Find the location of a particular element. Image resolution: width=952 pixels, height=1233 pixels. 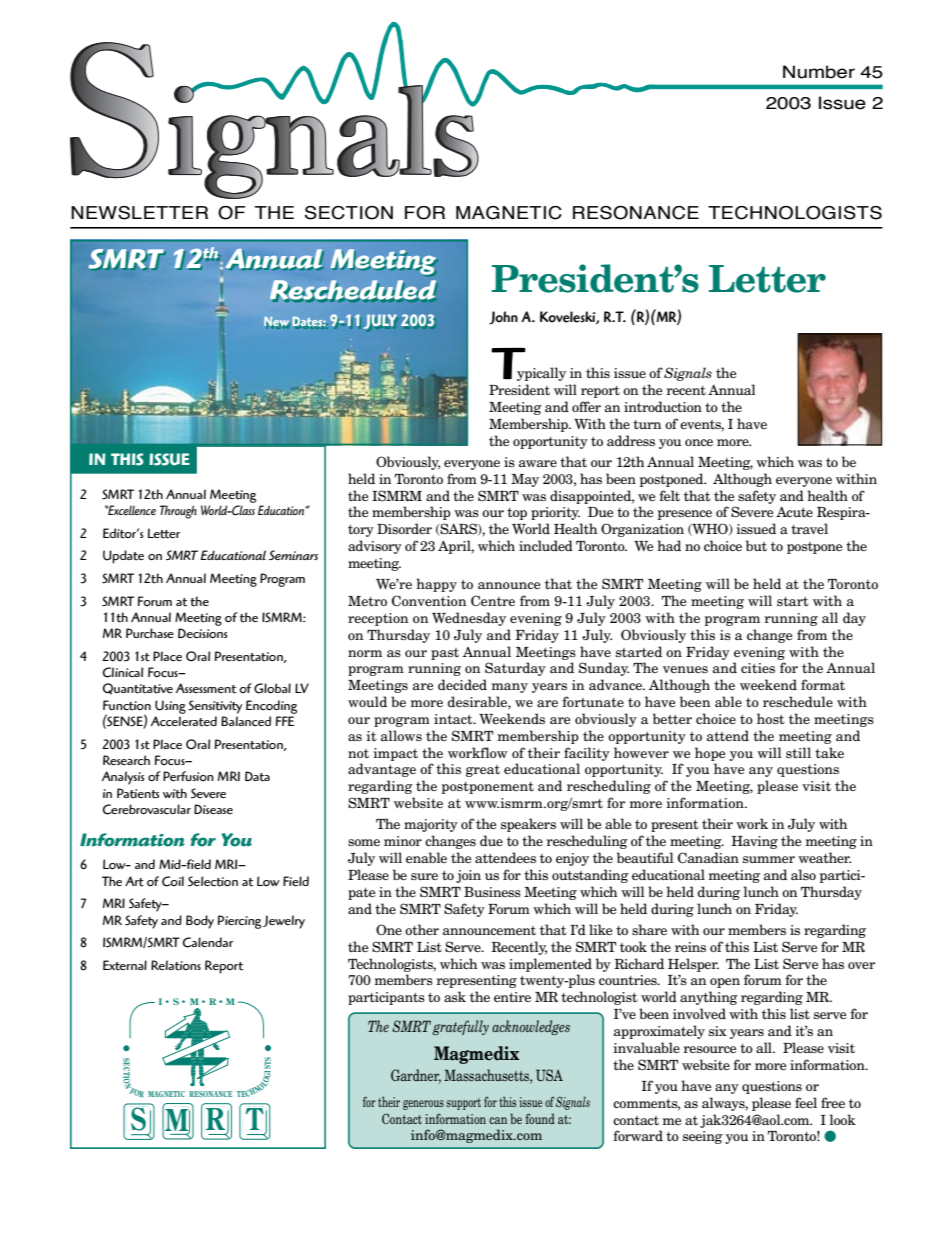

Number is located at coordinates (819, 72).
